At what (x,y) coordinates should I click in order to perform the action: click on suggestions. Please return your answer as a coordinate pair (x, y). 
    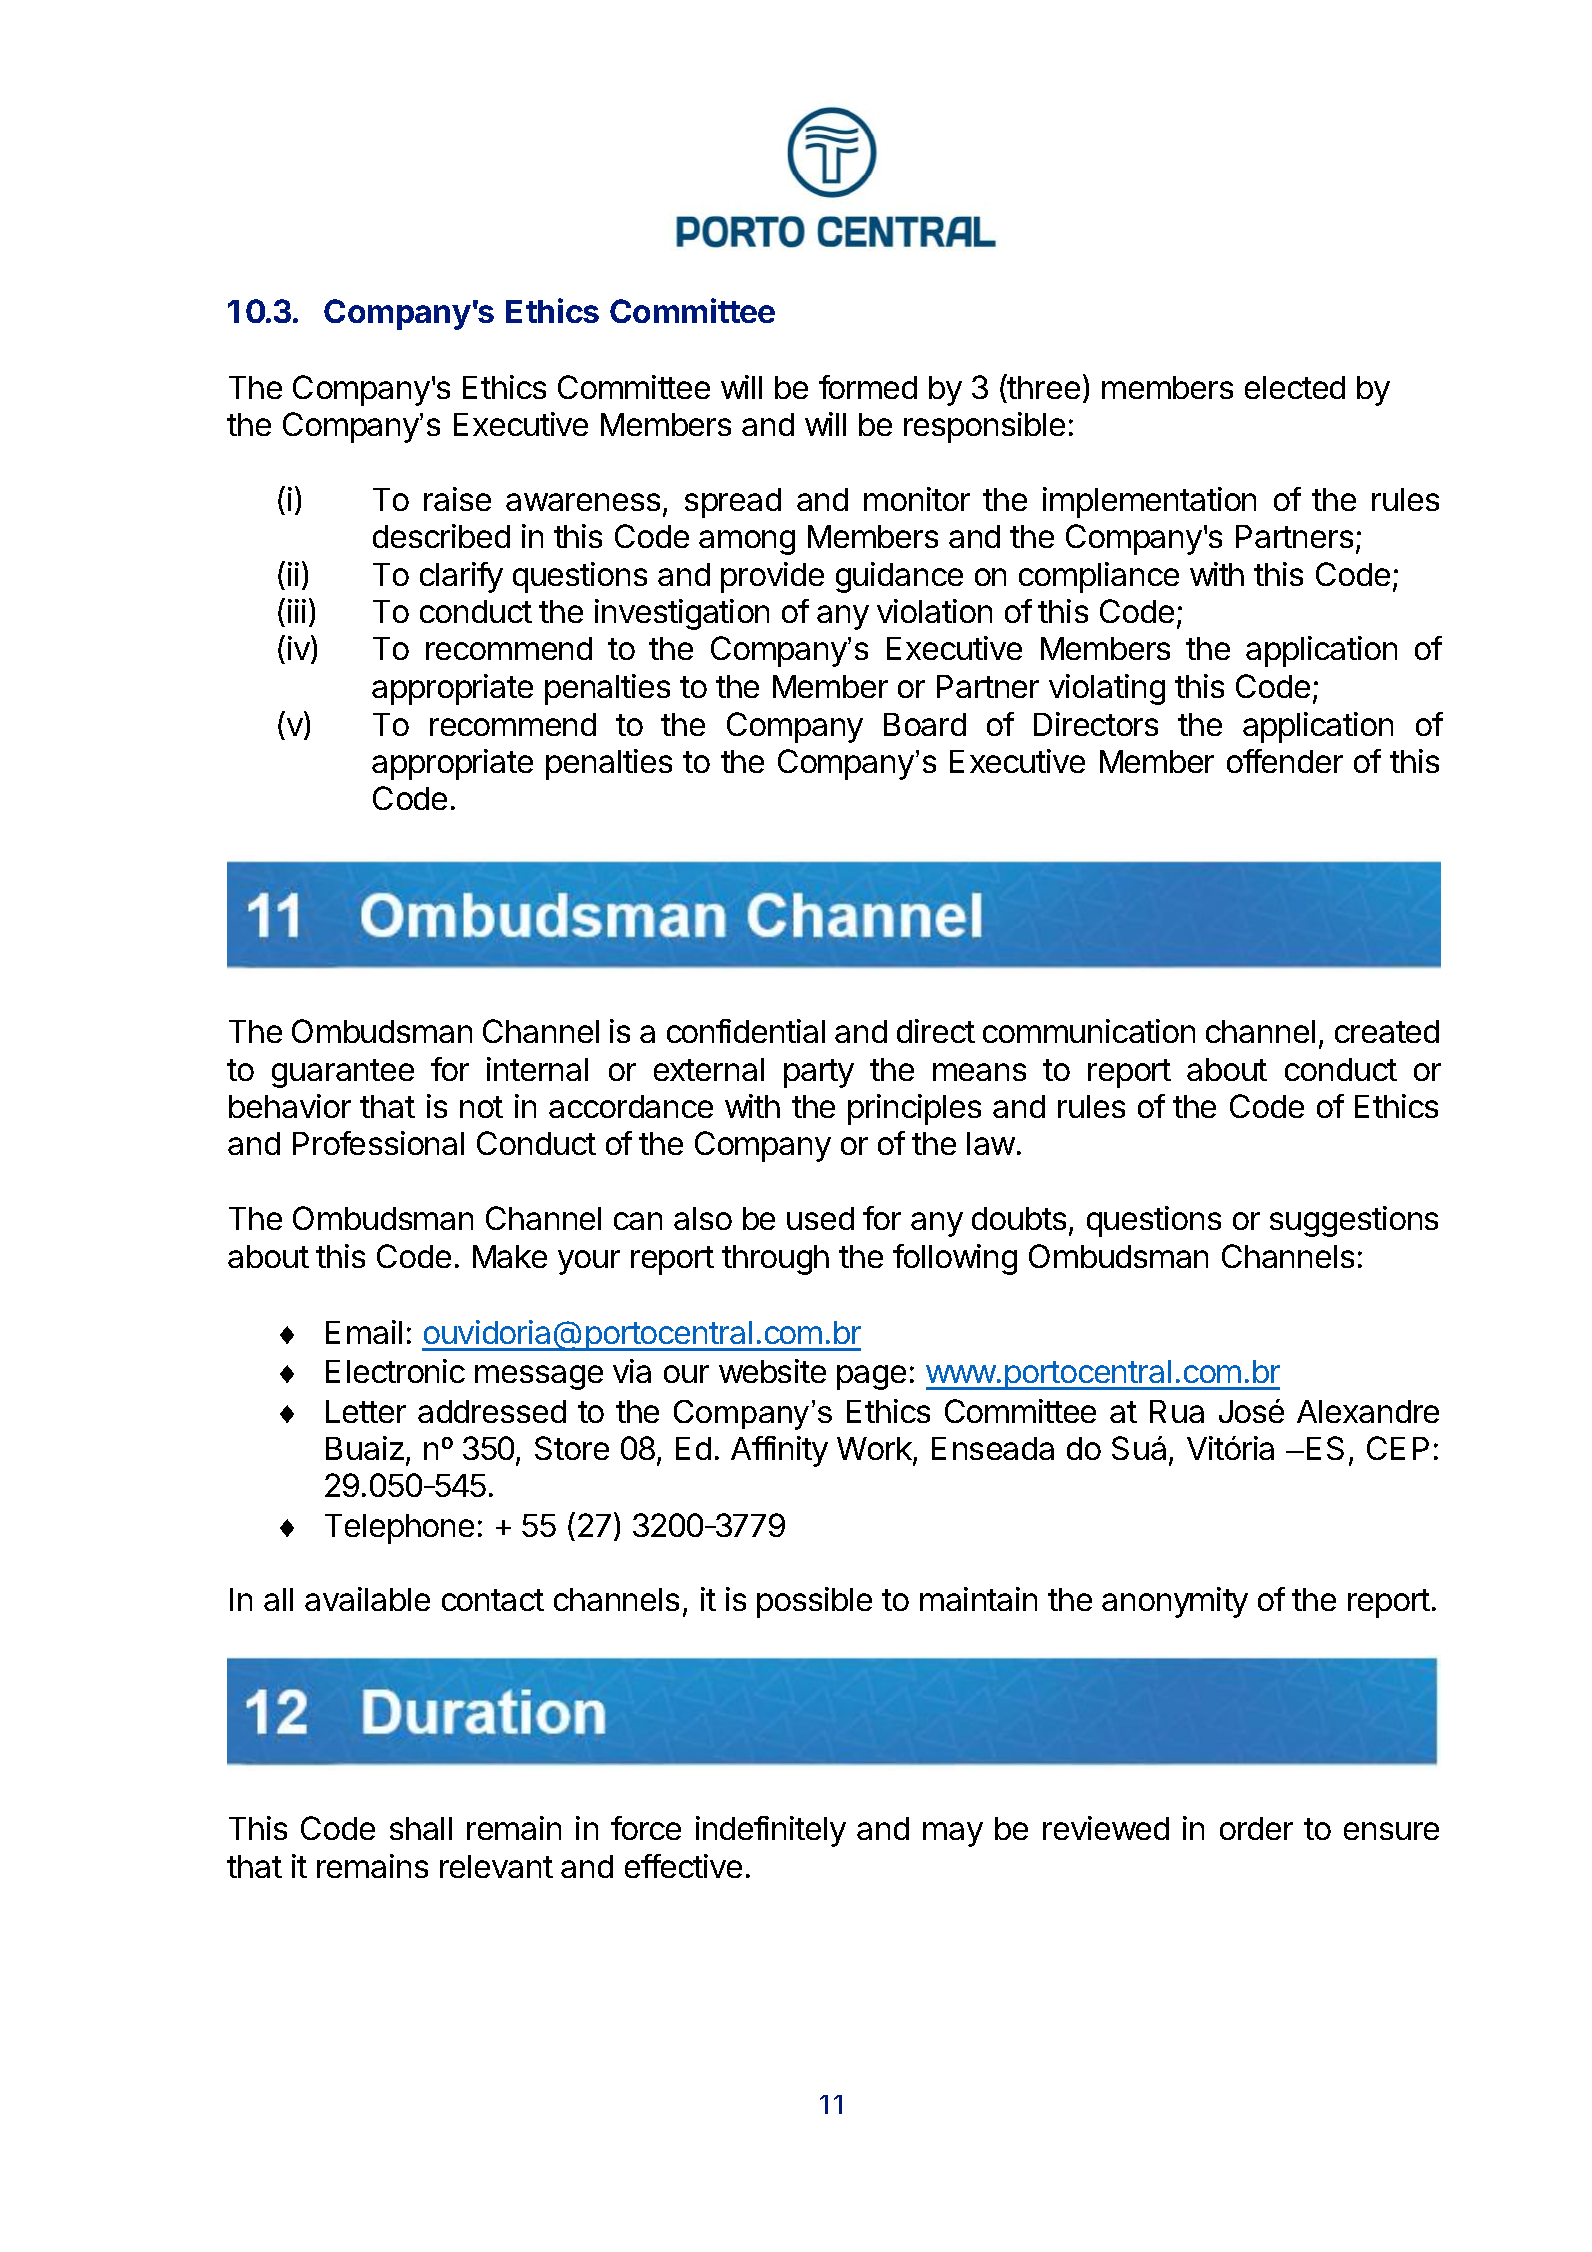
    Looking at the image, I should click on (1354, 1221).
